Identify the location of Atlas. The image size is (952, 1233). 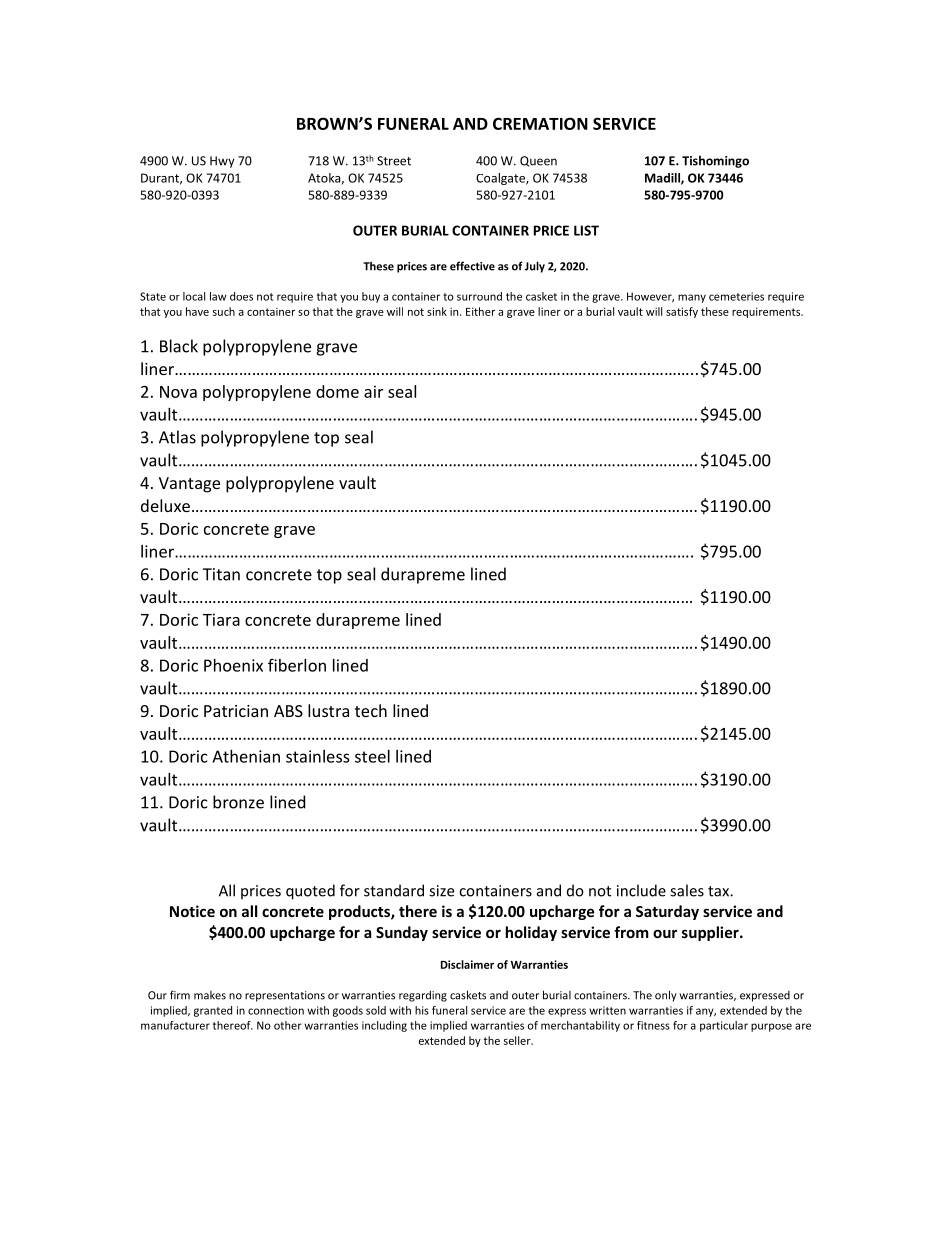
(177, 437).
